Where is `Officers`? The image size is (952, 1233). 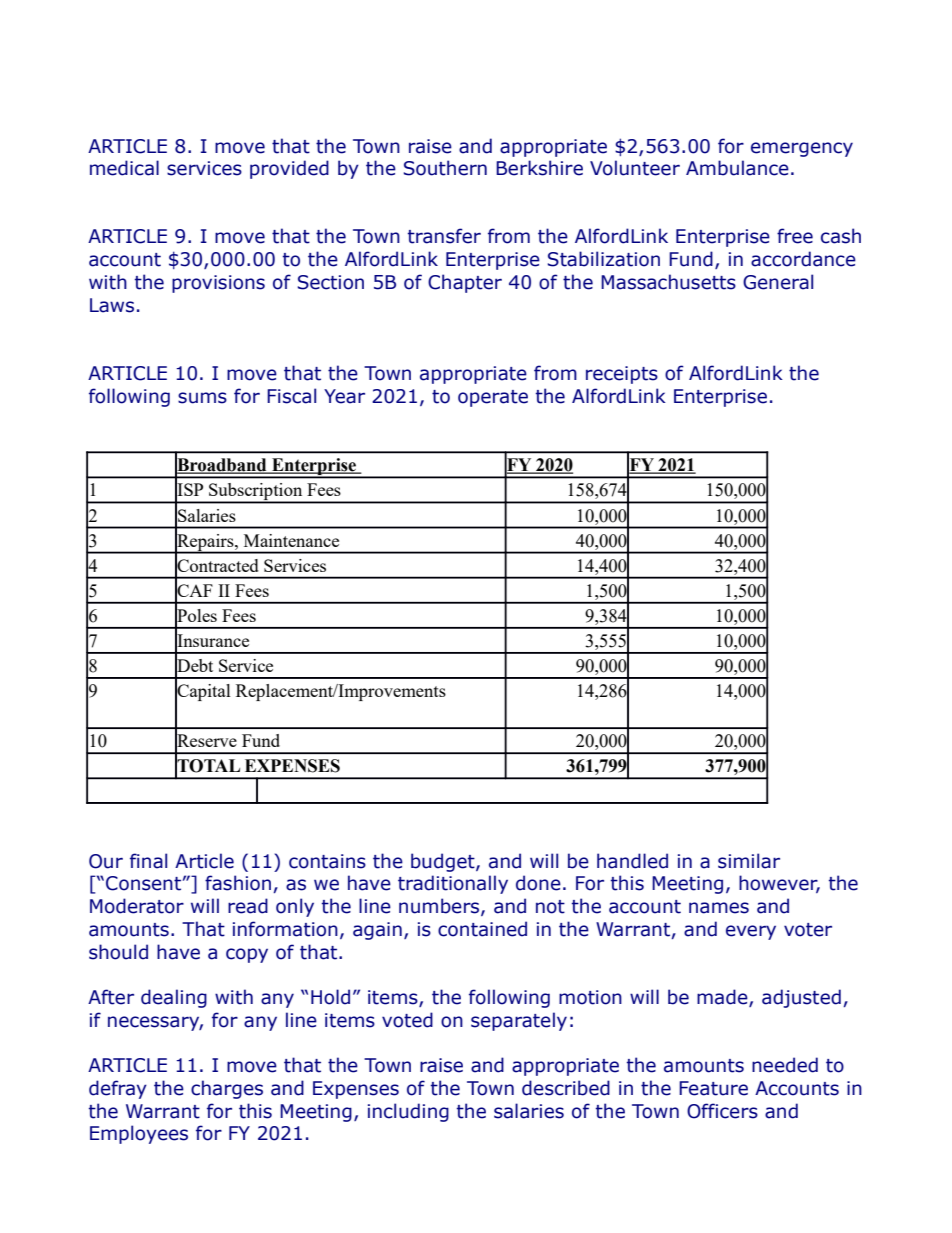 Officers is located at coordinates (722, 1111).
